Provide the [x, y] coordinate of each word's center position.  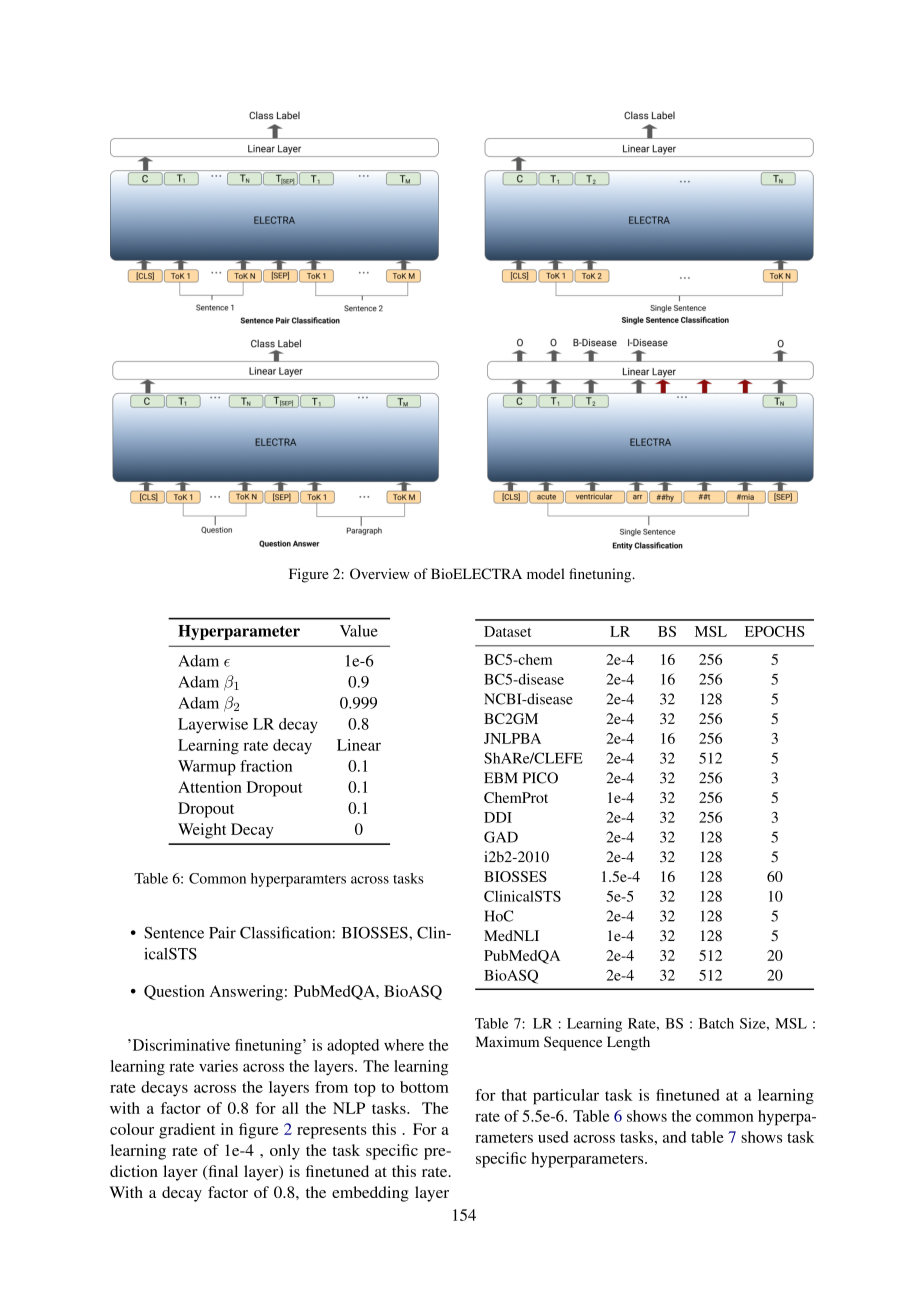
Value [359, 631]
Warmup [207, 768]
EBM [501, 777]
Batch [716, 1023]
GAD [501, 837]
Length [628, 1043]
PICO [540, 778]
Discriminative [180, 1045]
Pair [222, 932]
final [222, 1172]
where [404, 1045]
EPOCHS [775, 631]
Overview [380, 573]
